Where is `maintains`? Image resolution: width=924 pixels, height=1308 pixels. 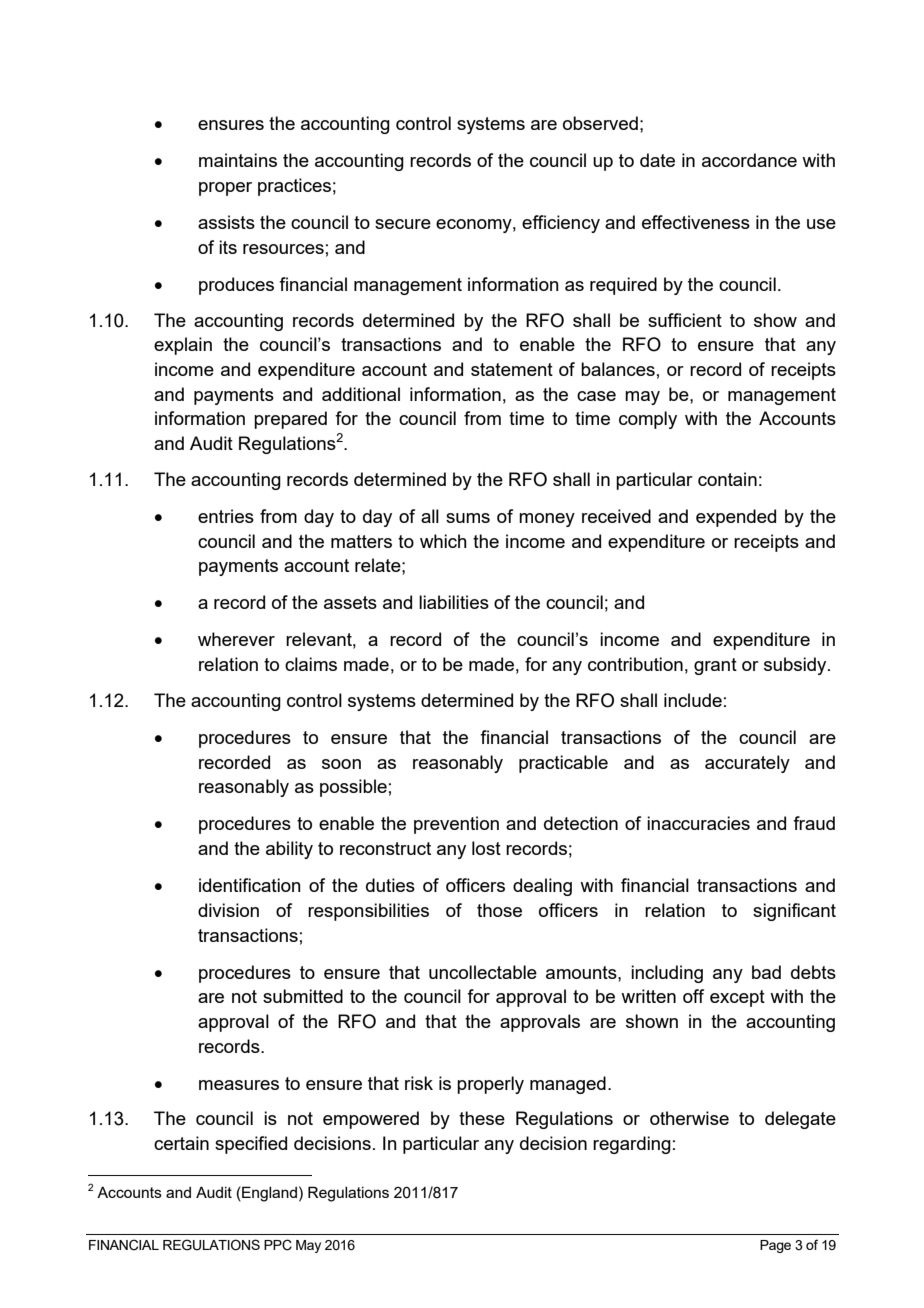
maintains is located at coordinates (238, 160).
